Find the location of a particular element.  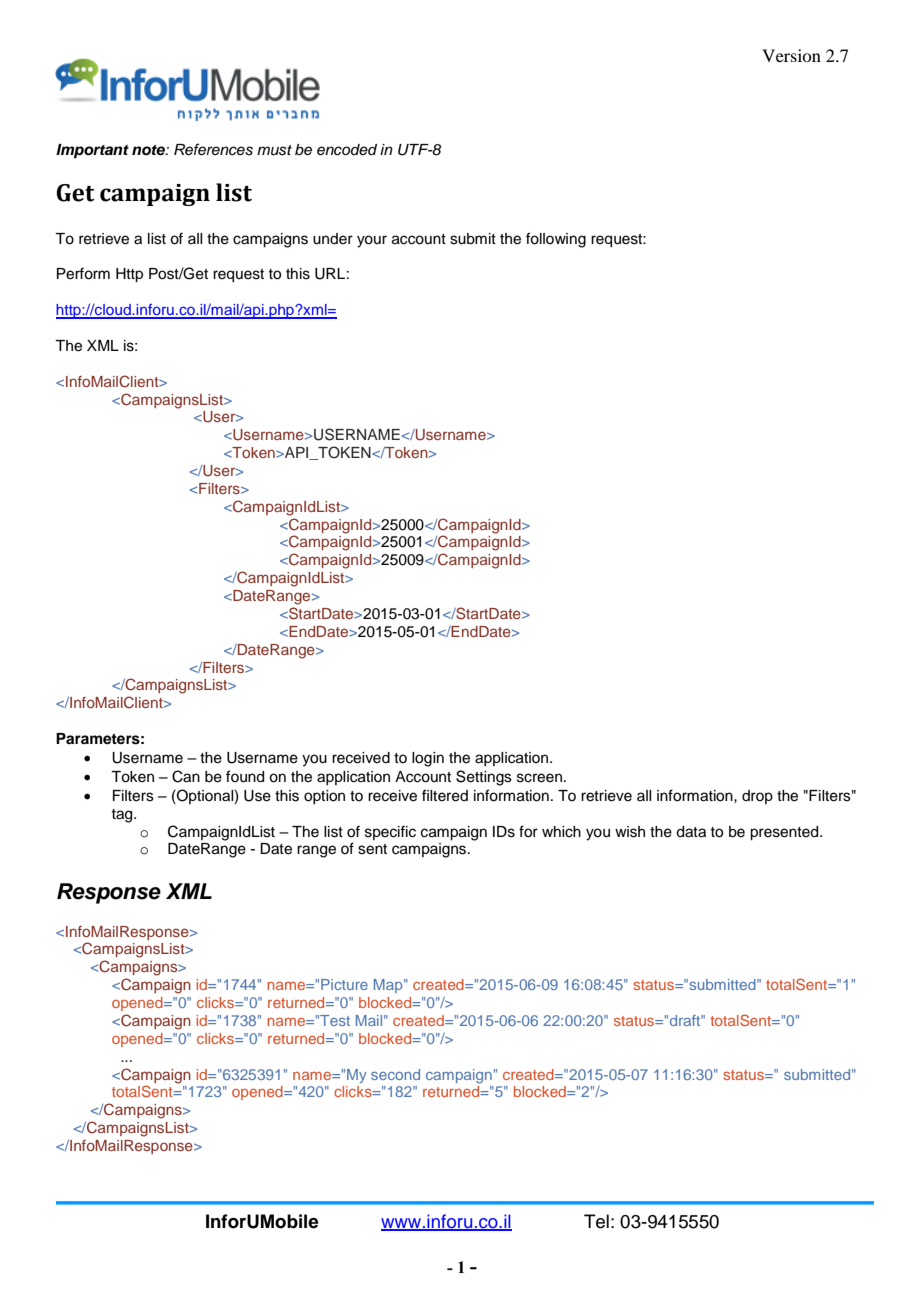

drop is located at coordinates (757, 797).
